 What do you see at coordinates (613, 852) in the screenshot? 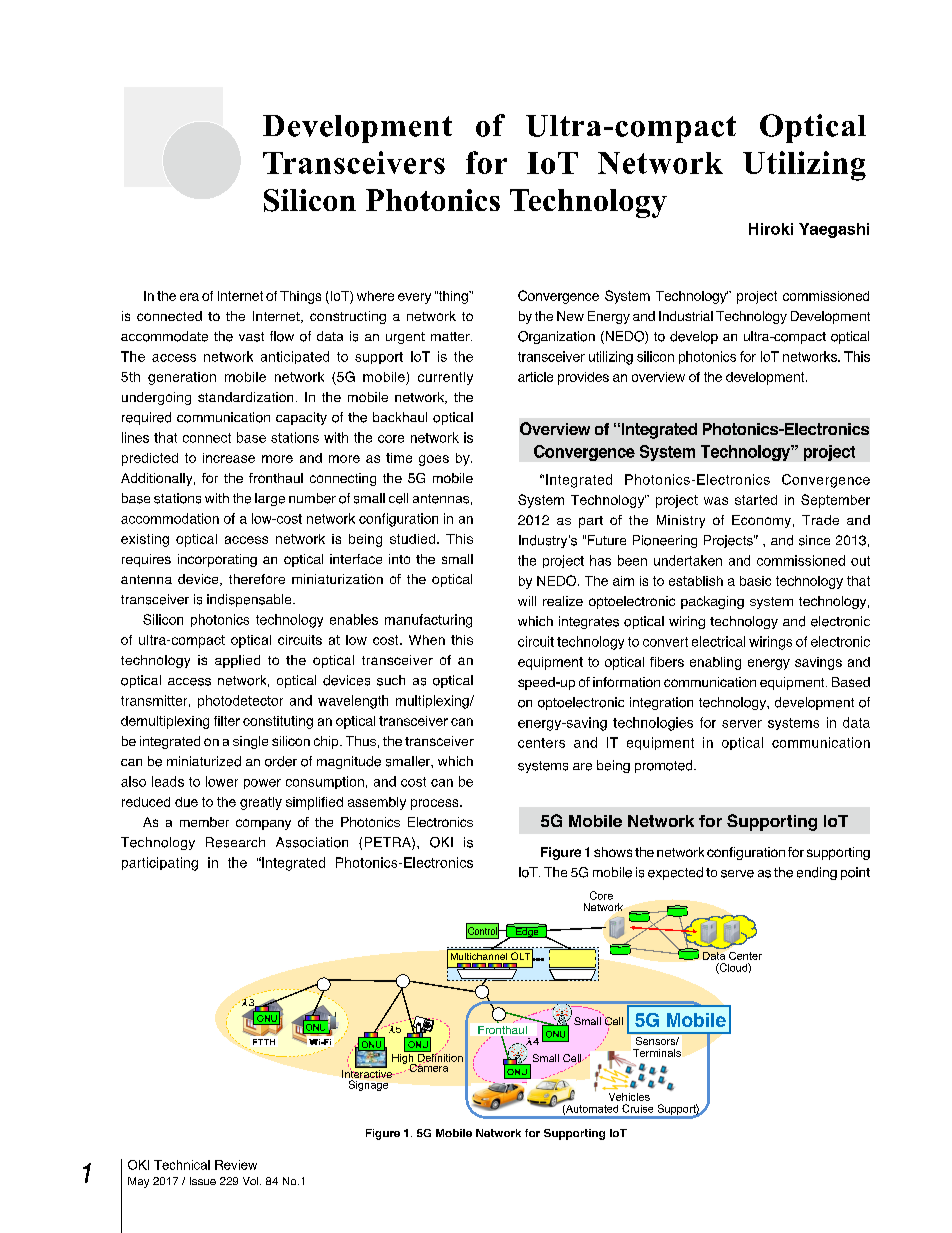
I see `shows` at bounding box center [613, 852].
